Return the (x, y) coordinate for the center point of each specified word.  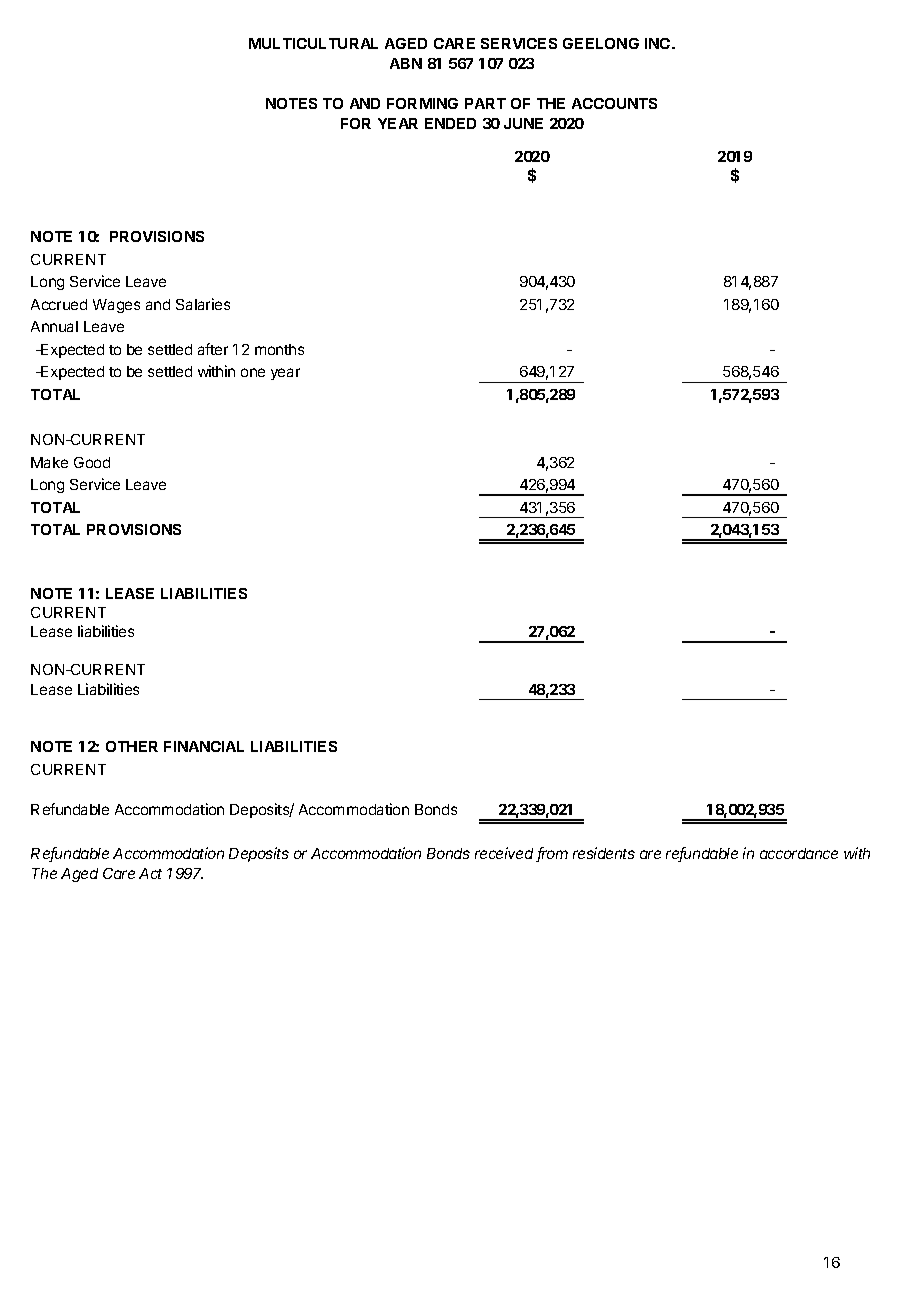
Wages (116, 306)
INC (659, 43)
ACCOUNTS (614, 103)
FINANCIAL (204, 746)
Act (150, 873)
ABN (406, 63)
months (279, 349)
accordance (799, 853)
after (213, 349)
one (253, 372)
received (506, 854)
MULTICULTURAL (313, 43)
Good (92, 462)
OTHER (132, 746)
